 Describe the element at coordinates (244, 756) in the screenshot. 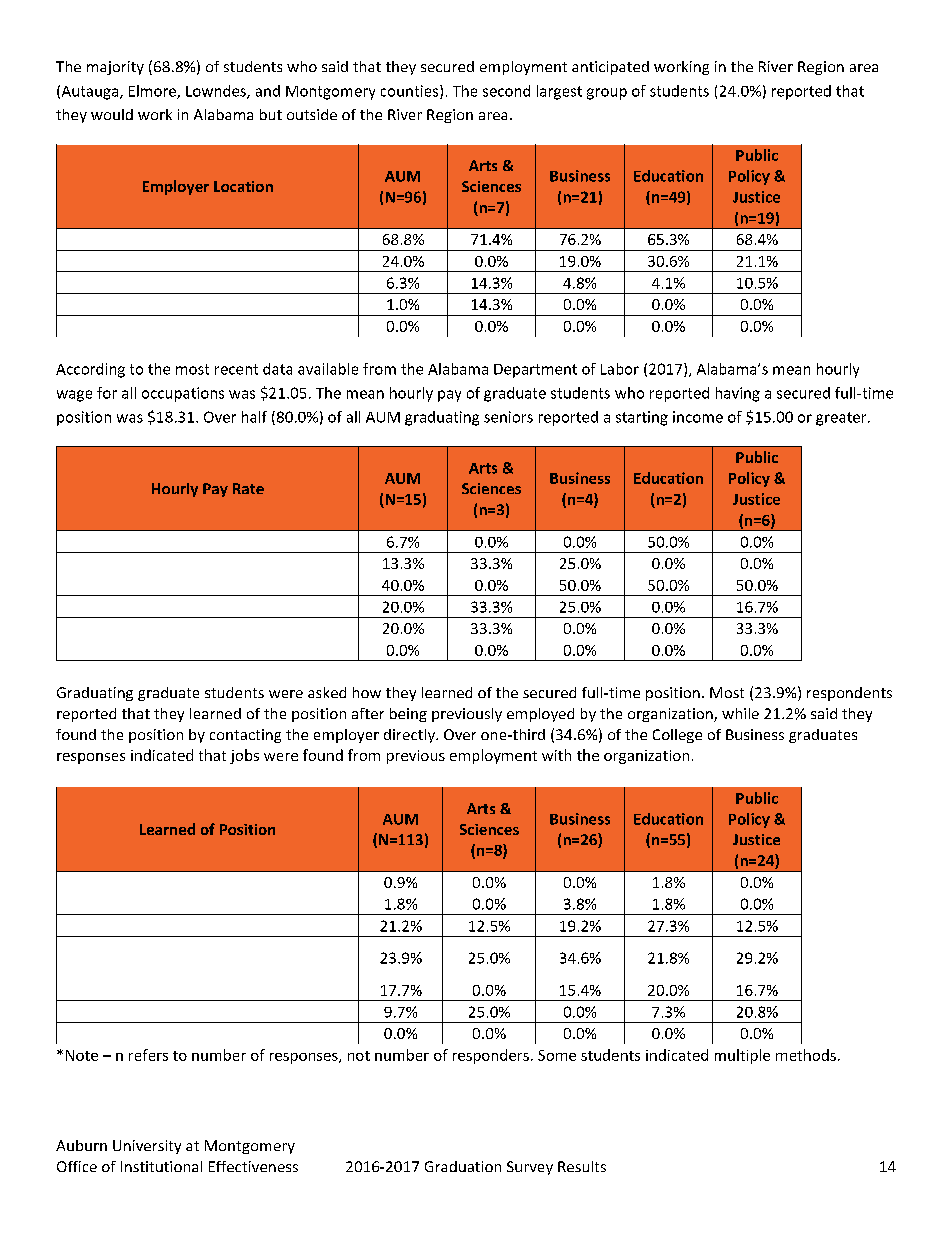

I see `jobs` at that location.
